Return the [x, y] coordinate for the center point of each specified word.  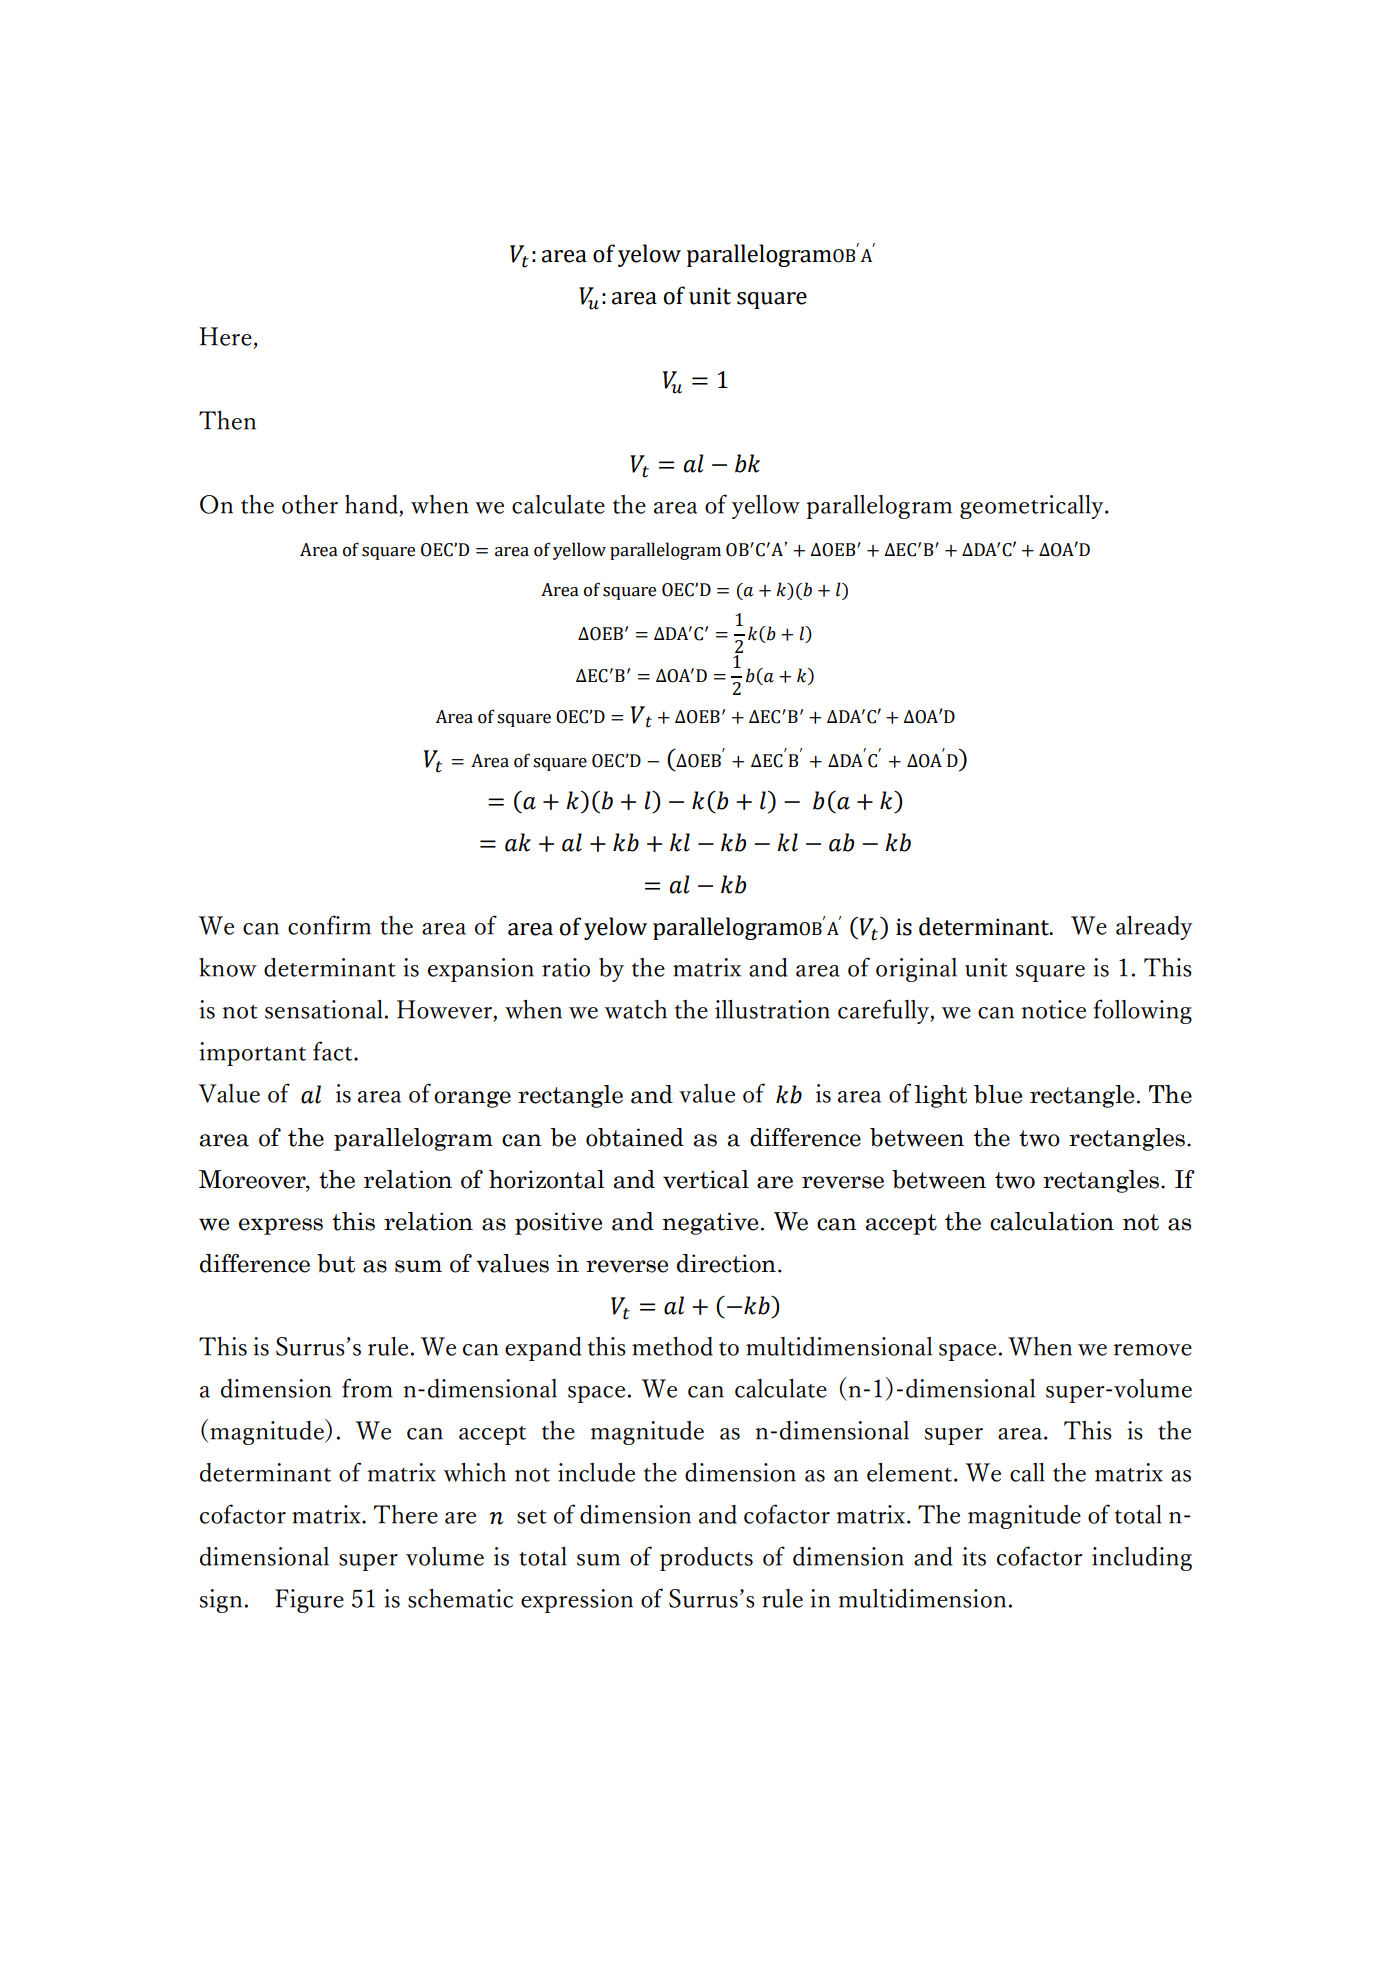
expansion [481, 970]
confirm [329, 925]
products [706, 1559]
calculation [1052, 1221]
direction [726, 1263]
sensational [324, 1009]
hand [371, 504]
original [916, 970]
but [336, 1263]
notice [1053, 1009]
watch [635, 1009]
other [310, 504]
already [1154, 928]
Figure [309, 1601]
